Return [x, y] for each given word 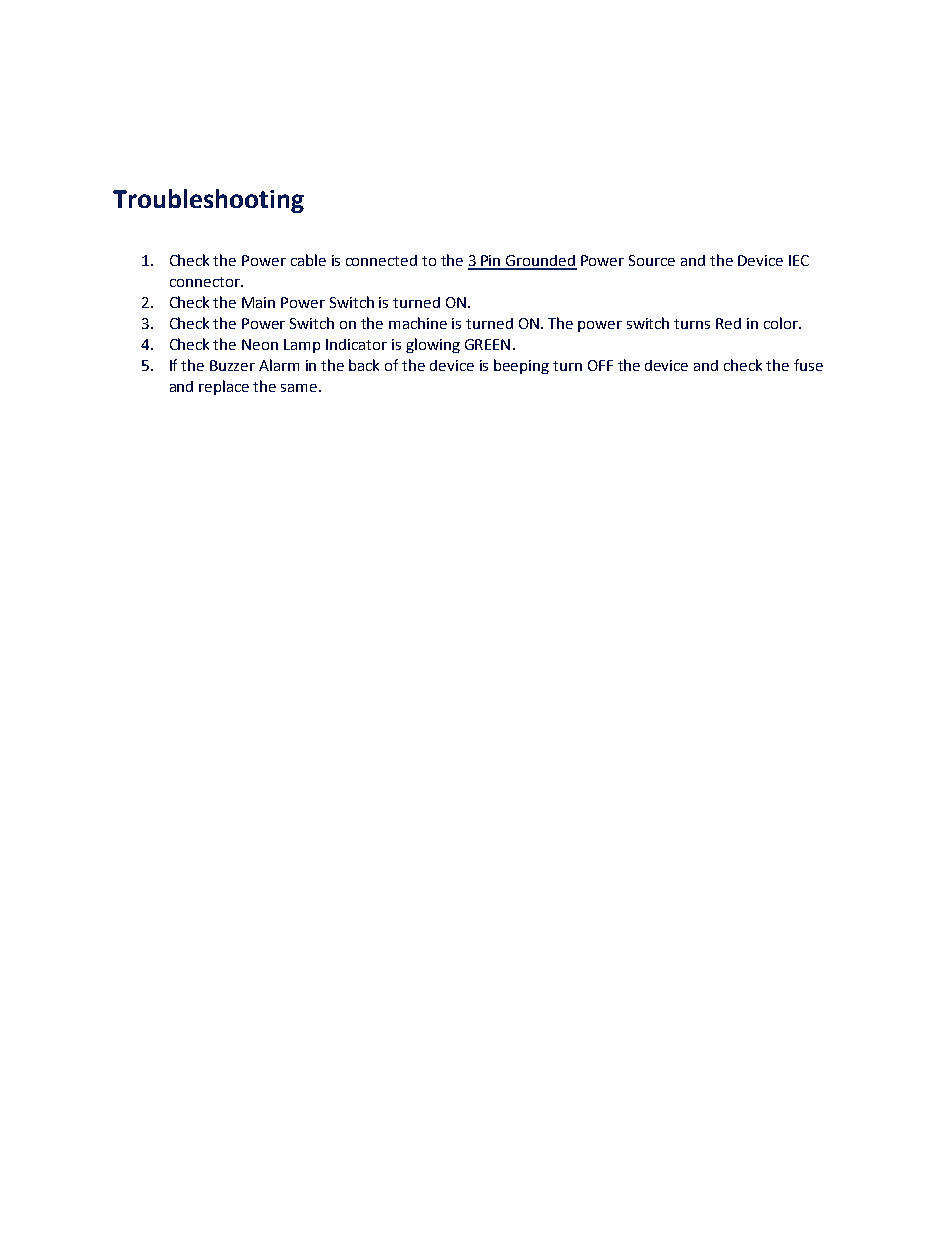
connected [381, 260]
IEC [799, 260]
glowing [433, 345]
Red [728, 323]
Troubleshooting [208, 201]
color [782, 323]
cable [308, 260]
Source [652, 260]
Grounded [540, 262]
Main [258, 302]
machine [418, 323]
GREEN [487, 344]
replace [224, 387]
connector [206, 282]
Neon [260, 344]
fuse [808, 365]
